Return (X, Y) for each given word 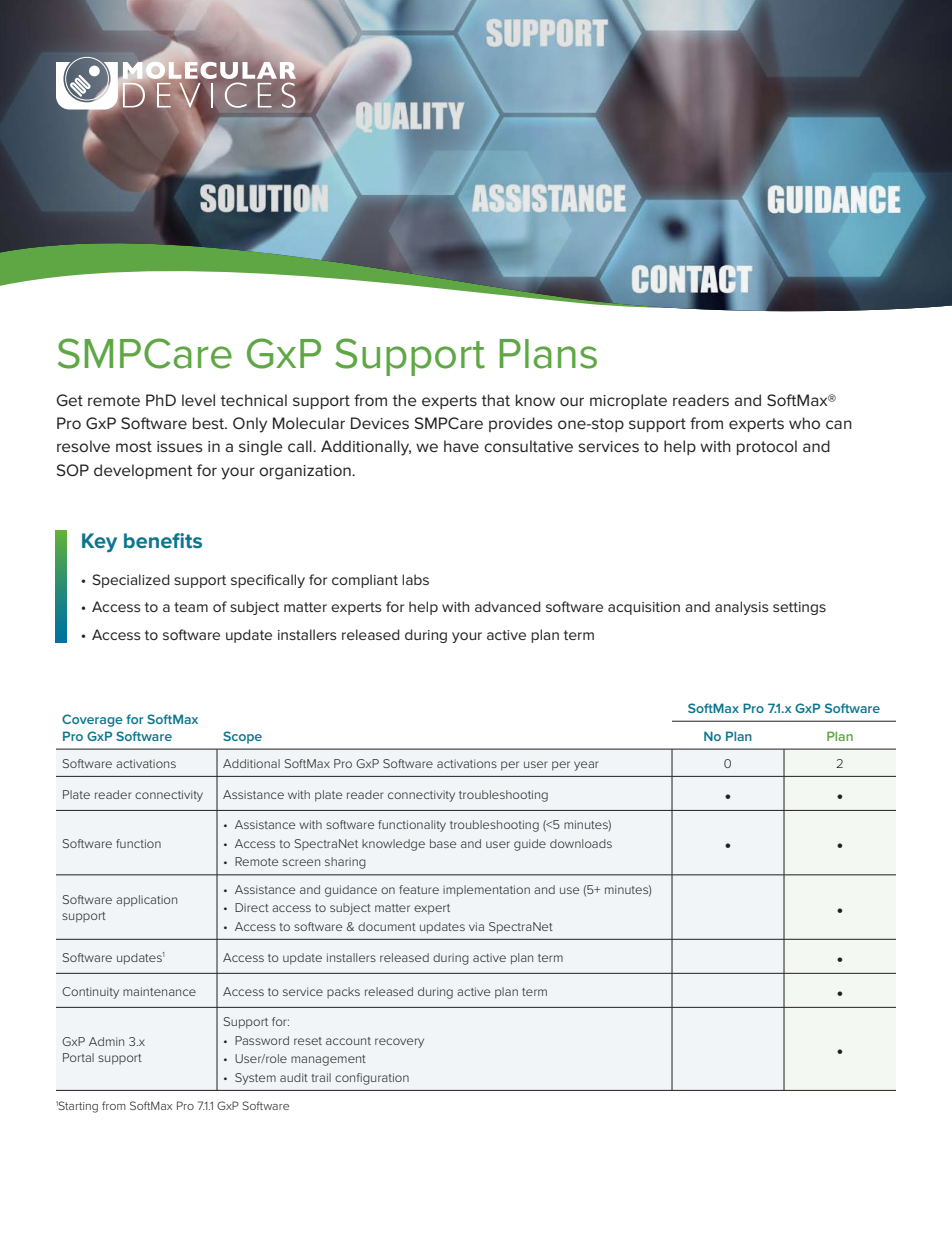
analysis (742, 608)
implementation (486, 891)
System (255, 1079)
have (461, 446)
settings (799, 608)
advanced (508, 606)
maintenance (159, 991)
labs (415, 579)
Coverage (92, 720)
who (804, 423)
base (443, 843)
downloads (581, 843)
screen (301, 862)
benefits (163, 540)
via (476, 926)
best (210, 423)
